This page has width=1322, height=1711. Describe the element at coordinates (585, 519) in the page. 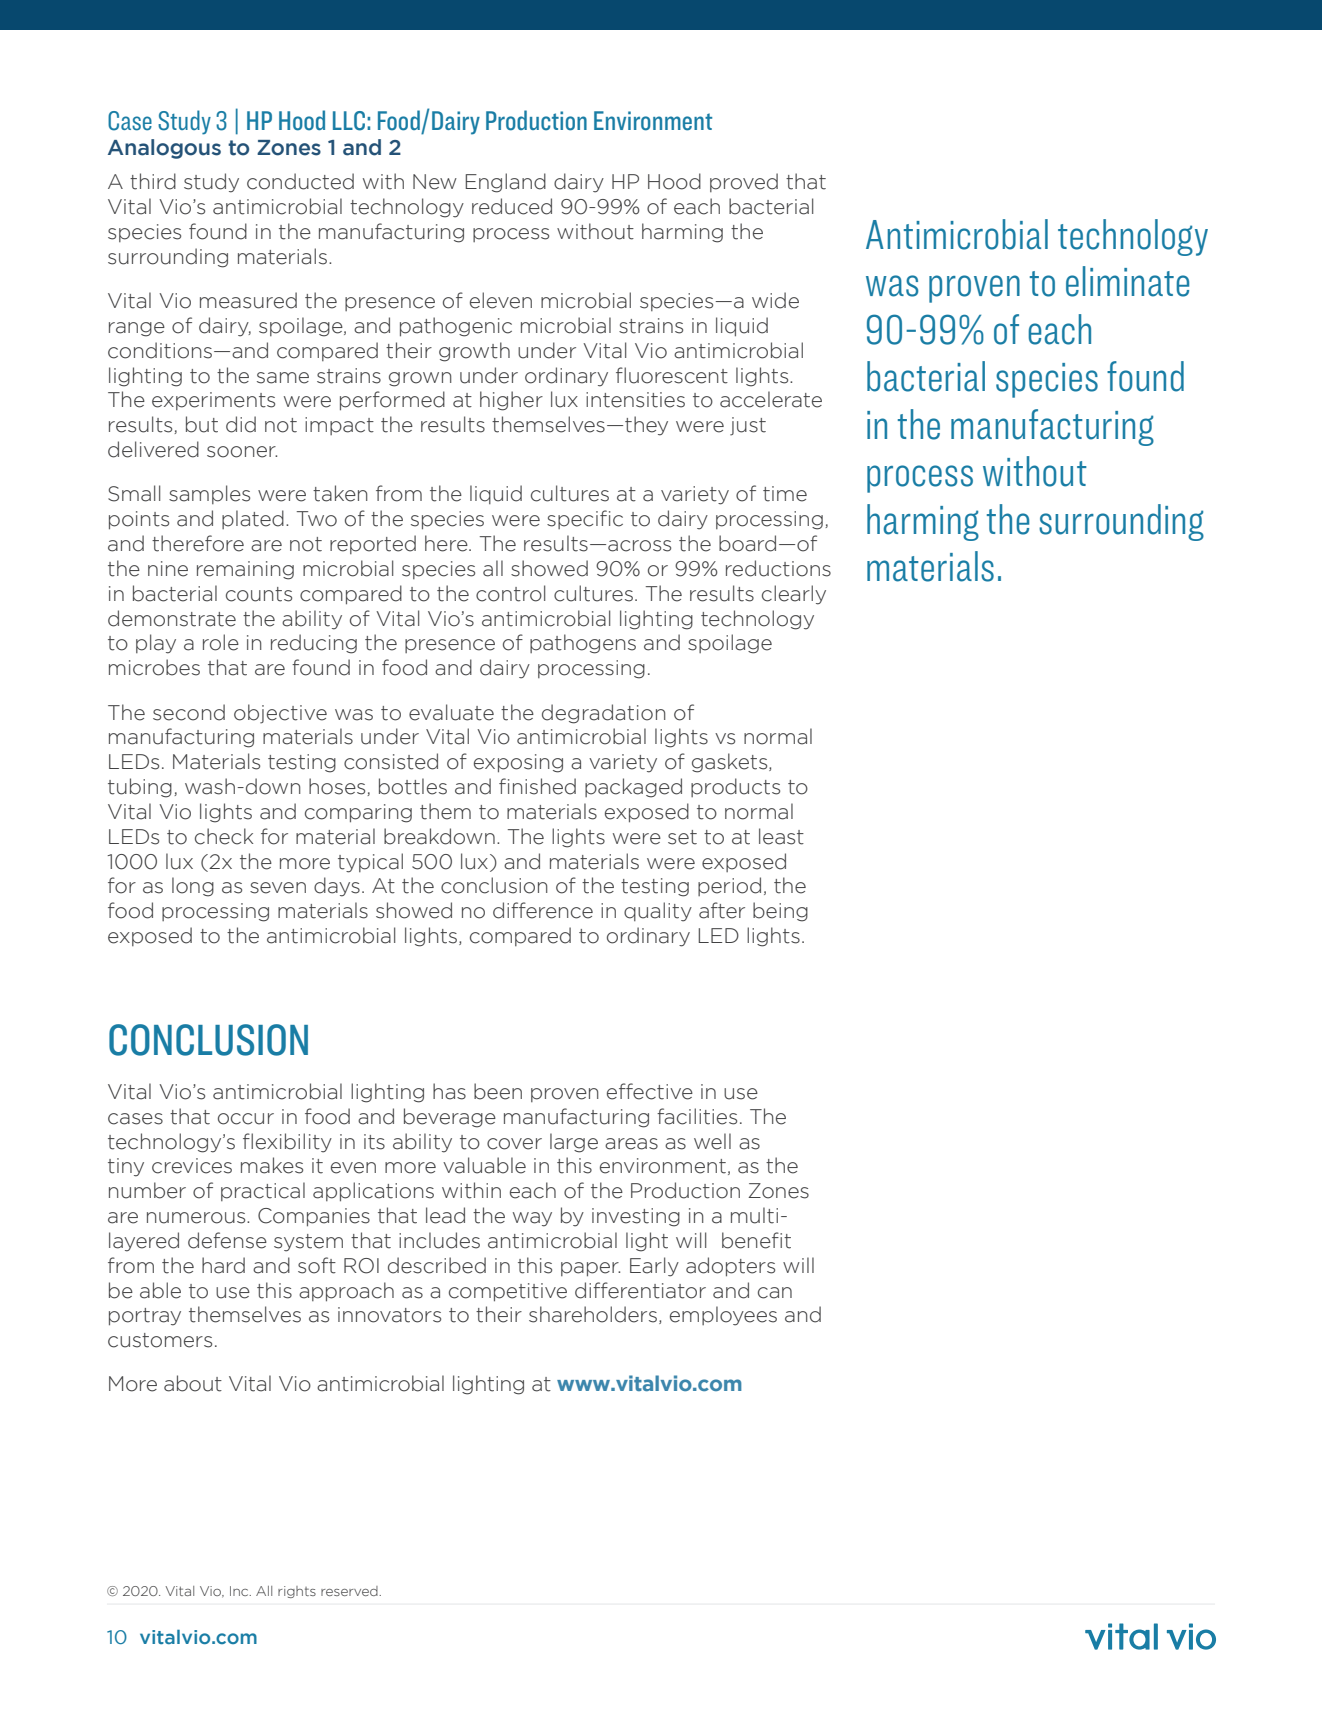

I see `specific` at that location.
